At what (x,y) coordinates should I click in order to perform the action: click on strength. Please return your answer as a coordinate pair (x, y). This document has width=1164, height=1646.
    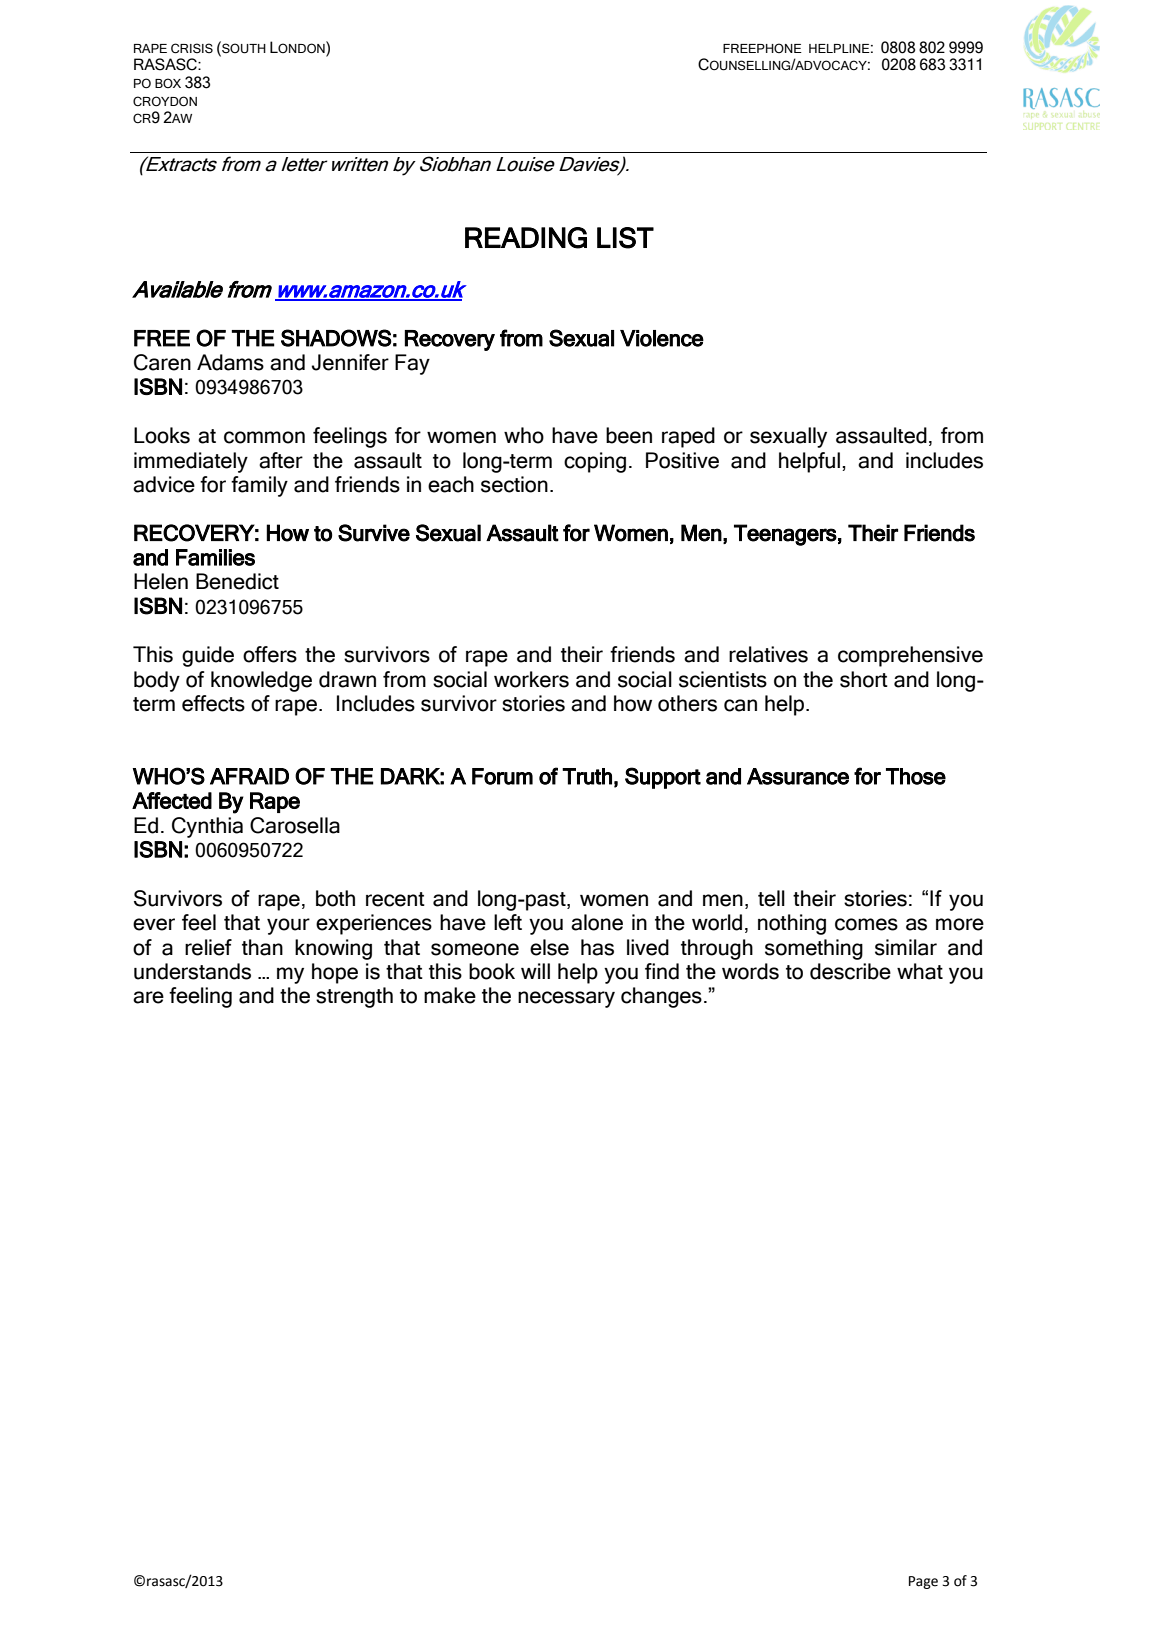
    Looking at the image, I should click on (354, 997).
